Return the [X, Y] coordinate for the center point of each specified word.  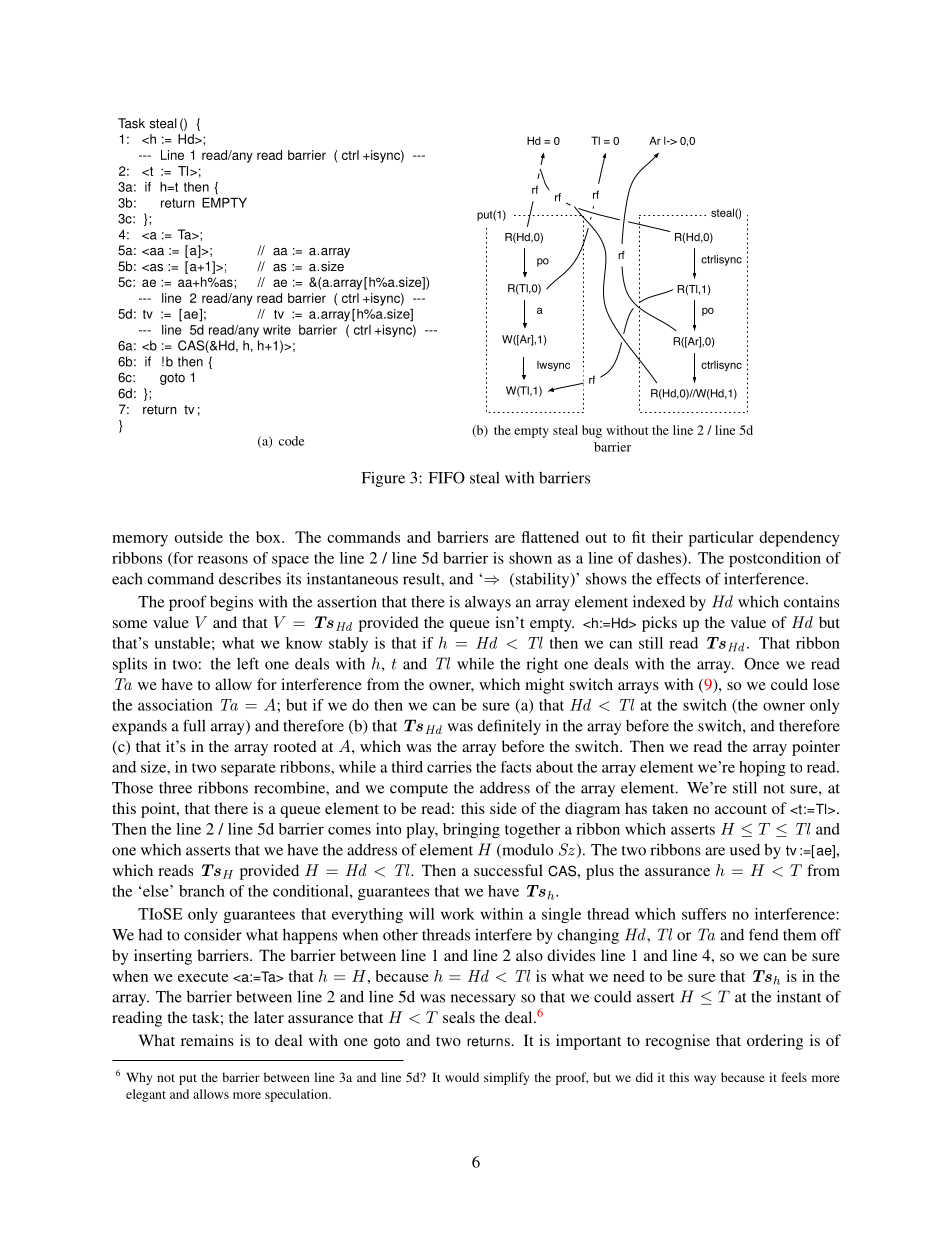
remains [207, 1040]
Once [761, 664]
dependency [799, 539]
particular [721, 539]
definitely [509, 727]
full [194, 725]
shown [530, 558]
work [458, 914]
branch [202, 891]
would [462, 1077]
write [277, 330]
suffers [704, 914]
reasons [223, 560]
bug [592, 431]
